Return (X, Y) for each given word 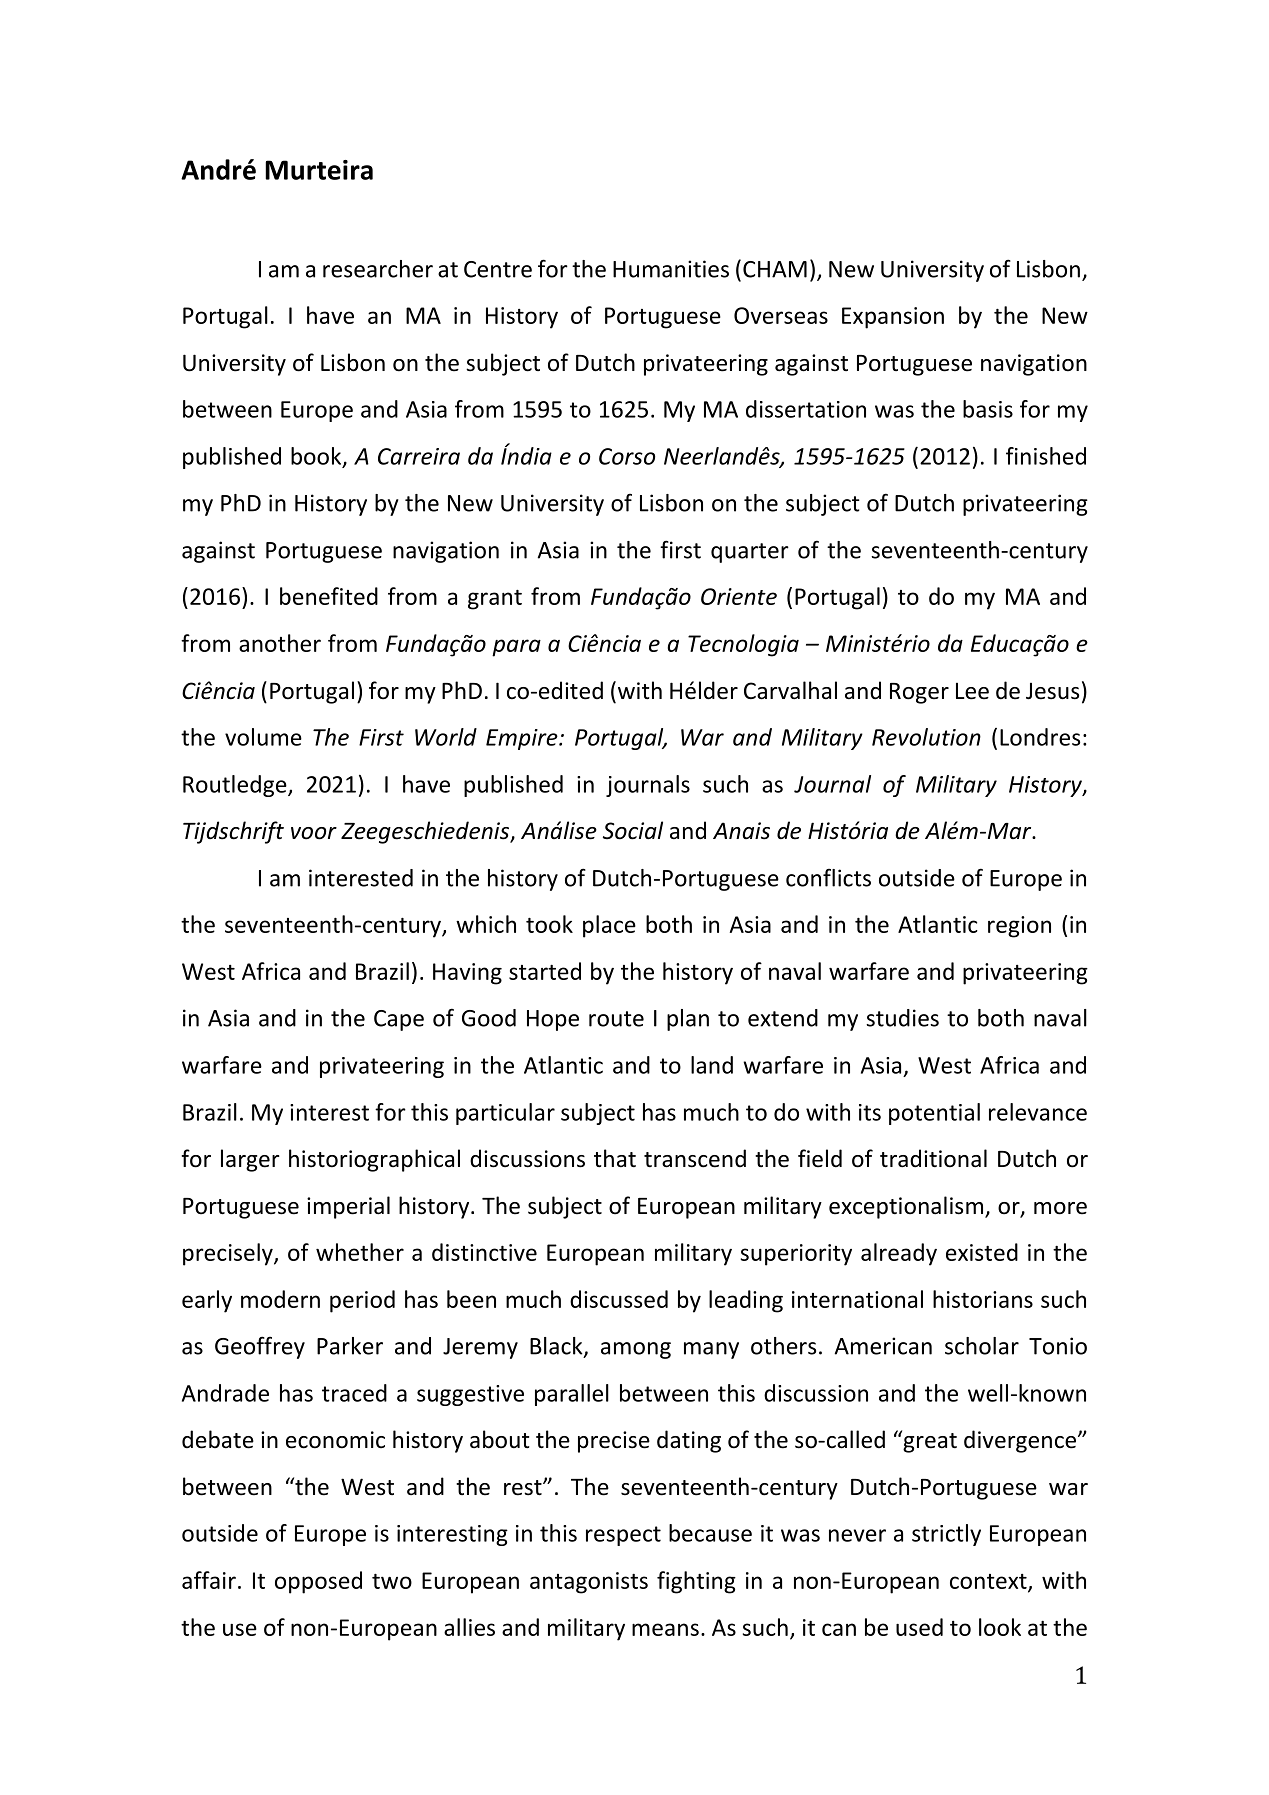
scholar (982, 1346)
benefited (329, 596)
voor (314, 833)
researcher (378, 269)
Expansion (893, 318)
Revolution (926, 737)
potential (934, 1114)
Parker (350, 1346)
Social (633, 830)
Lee (972, 691)
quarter (750, 553)
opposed (318, 1582)
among (636, 1350)
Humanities (671, 269)
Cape (399, 1020)
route (616, 1019)
